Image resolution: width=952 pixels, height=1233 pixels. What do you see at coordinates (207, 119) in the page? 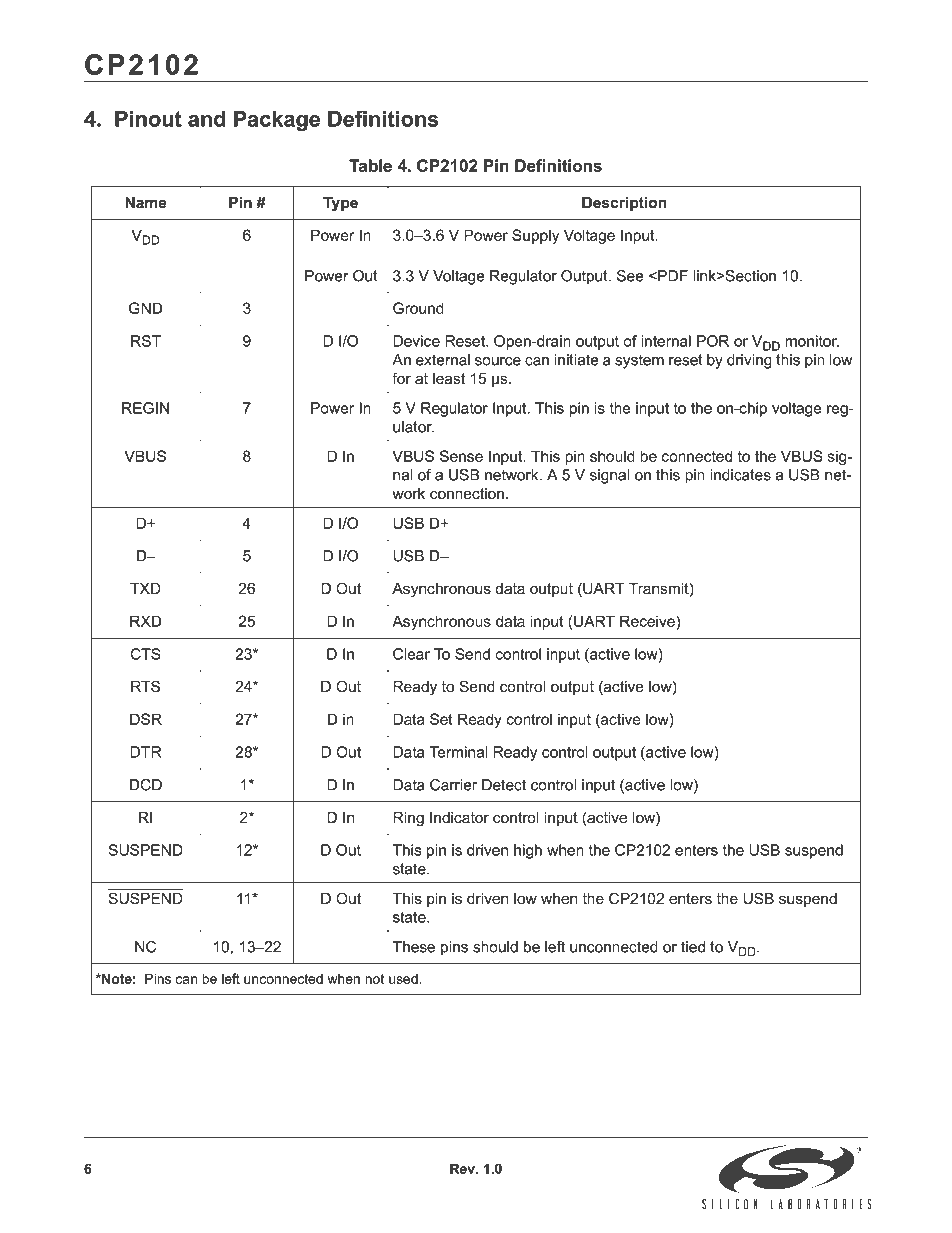
I see `and` at bounding box center [207, 119].
